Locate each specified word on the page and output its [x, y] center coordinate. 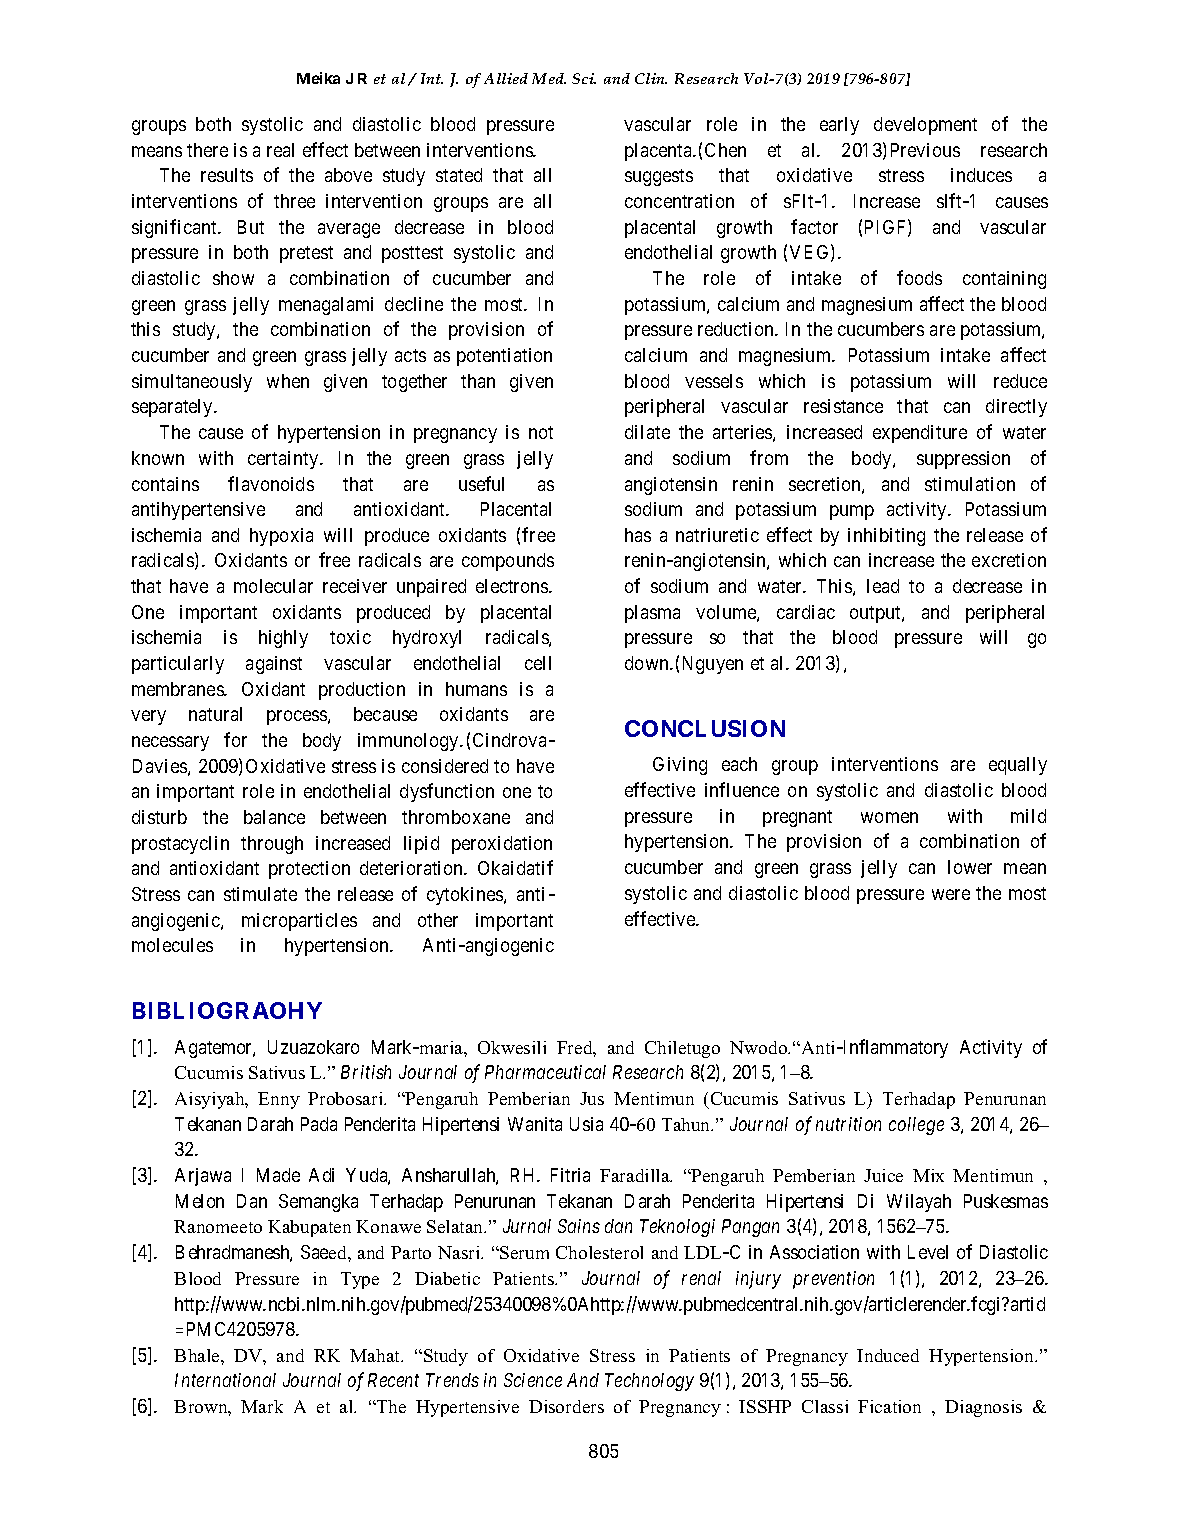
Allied [506, 78]
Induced [888, 1355]
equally [1018, 766]
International [225, 1380]
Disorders [566, 1406]
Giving [680, 766]
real [280, 150]
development [925, 126]
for [235, 739]
